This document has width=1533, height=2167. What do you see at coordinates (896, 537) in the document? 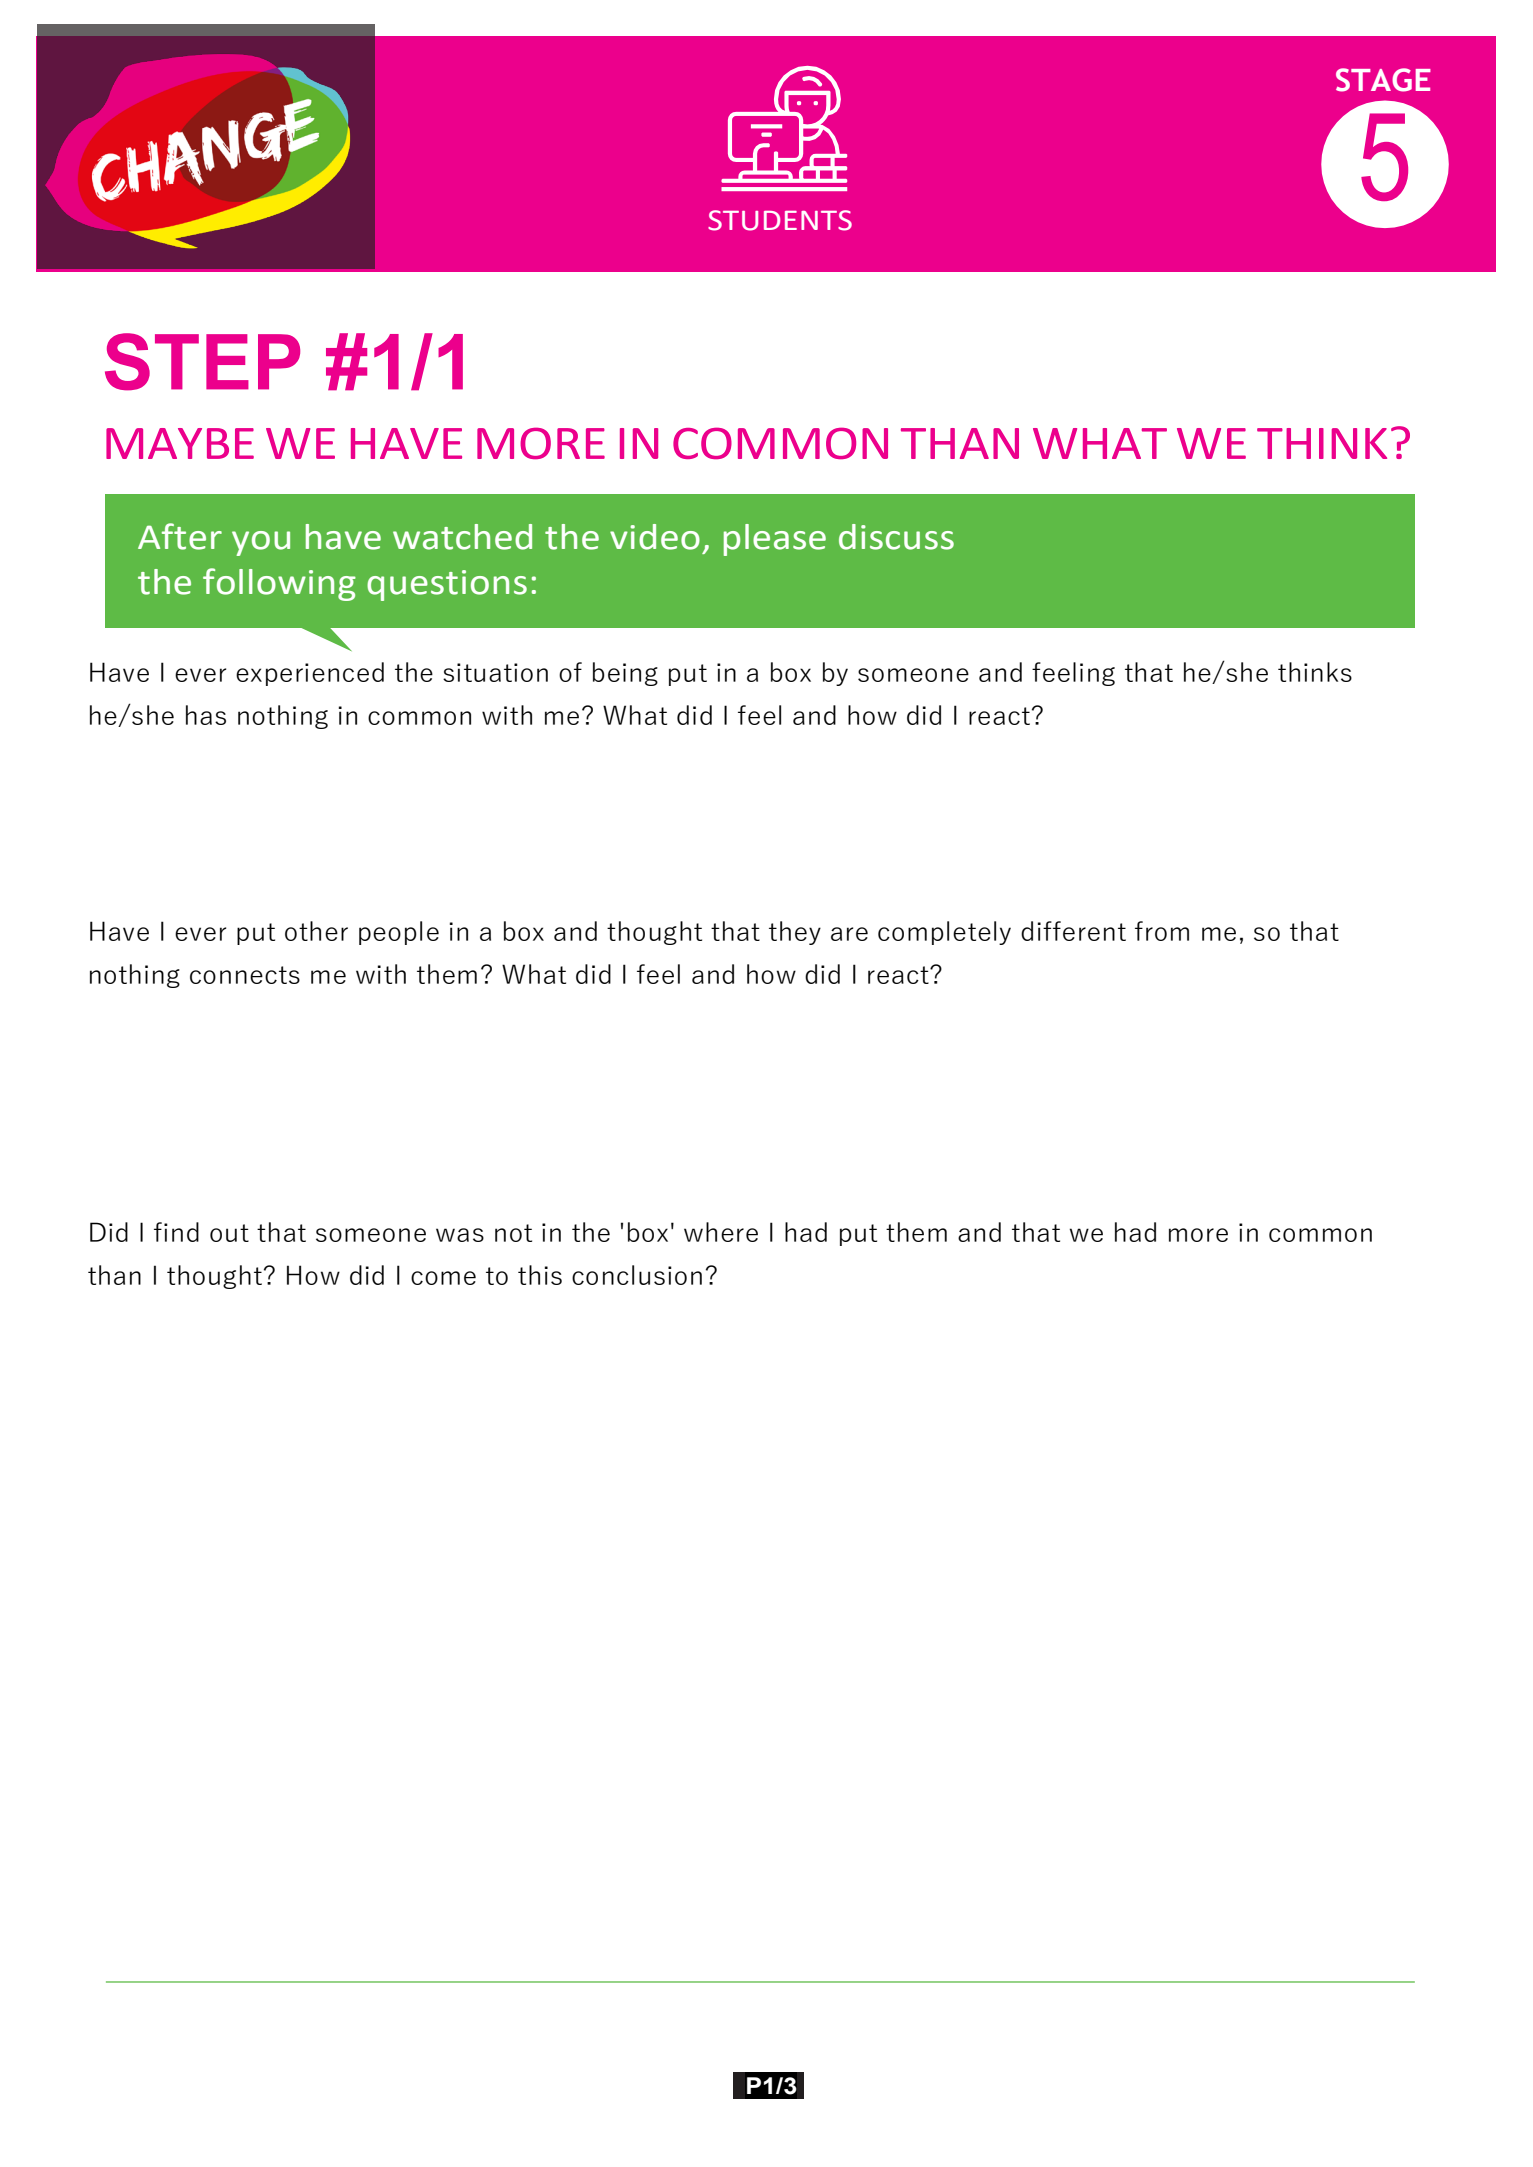
I see `discuss` at bounding box center [896, 537].
